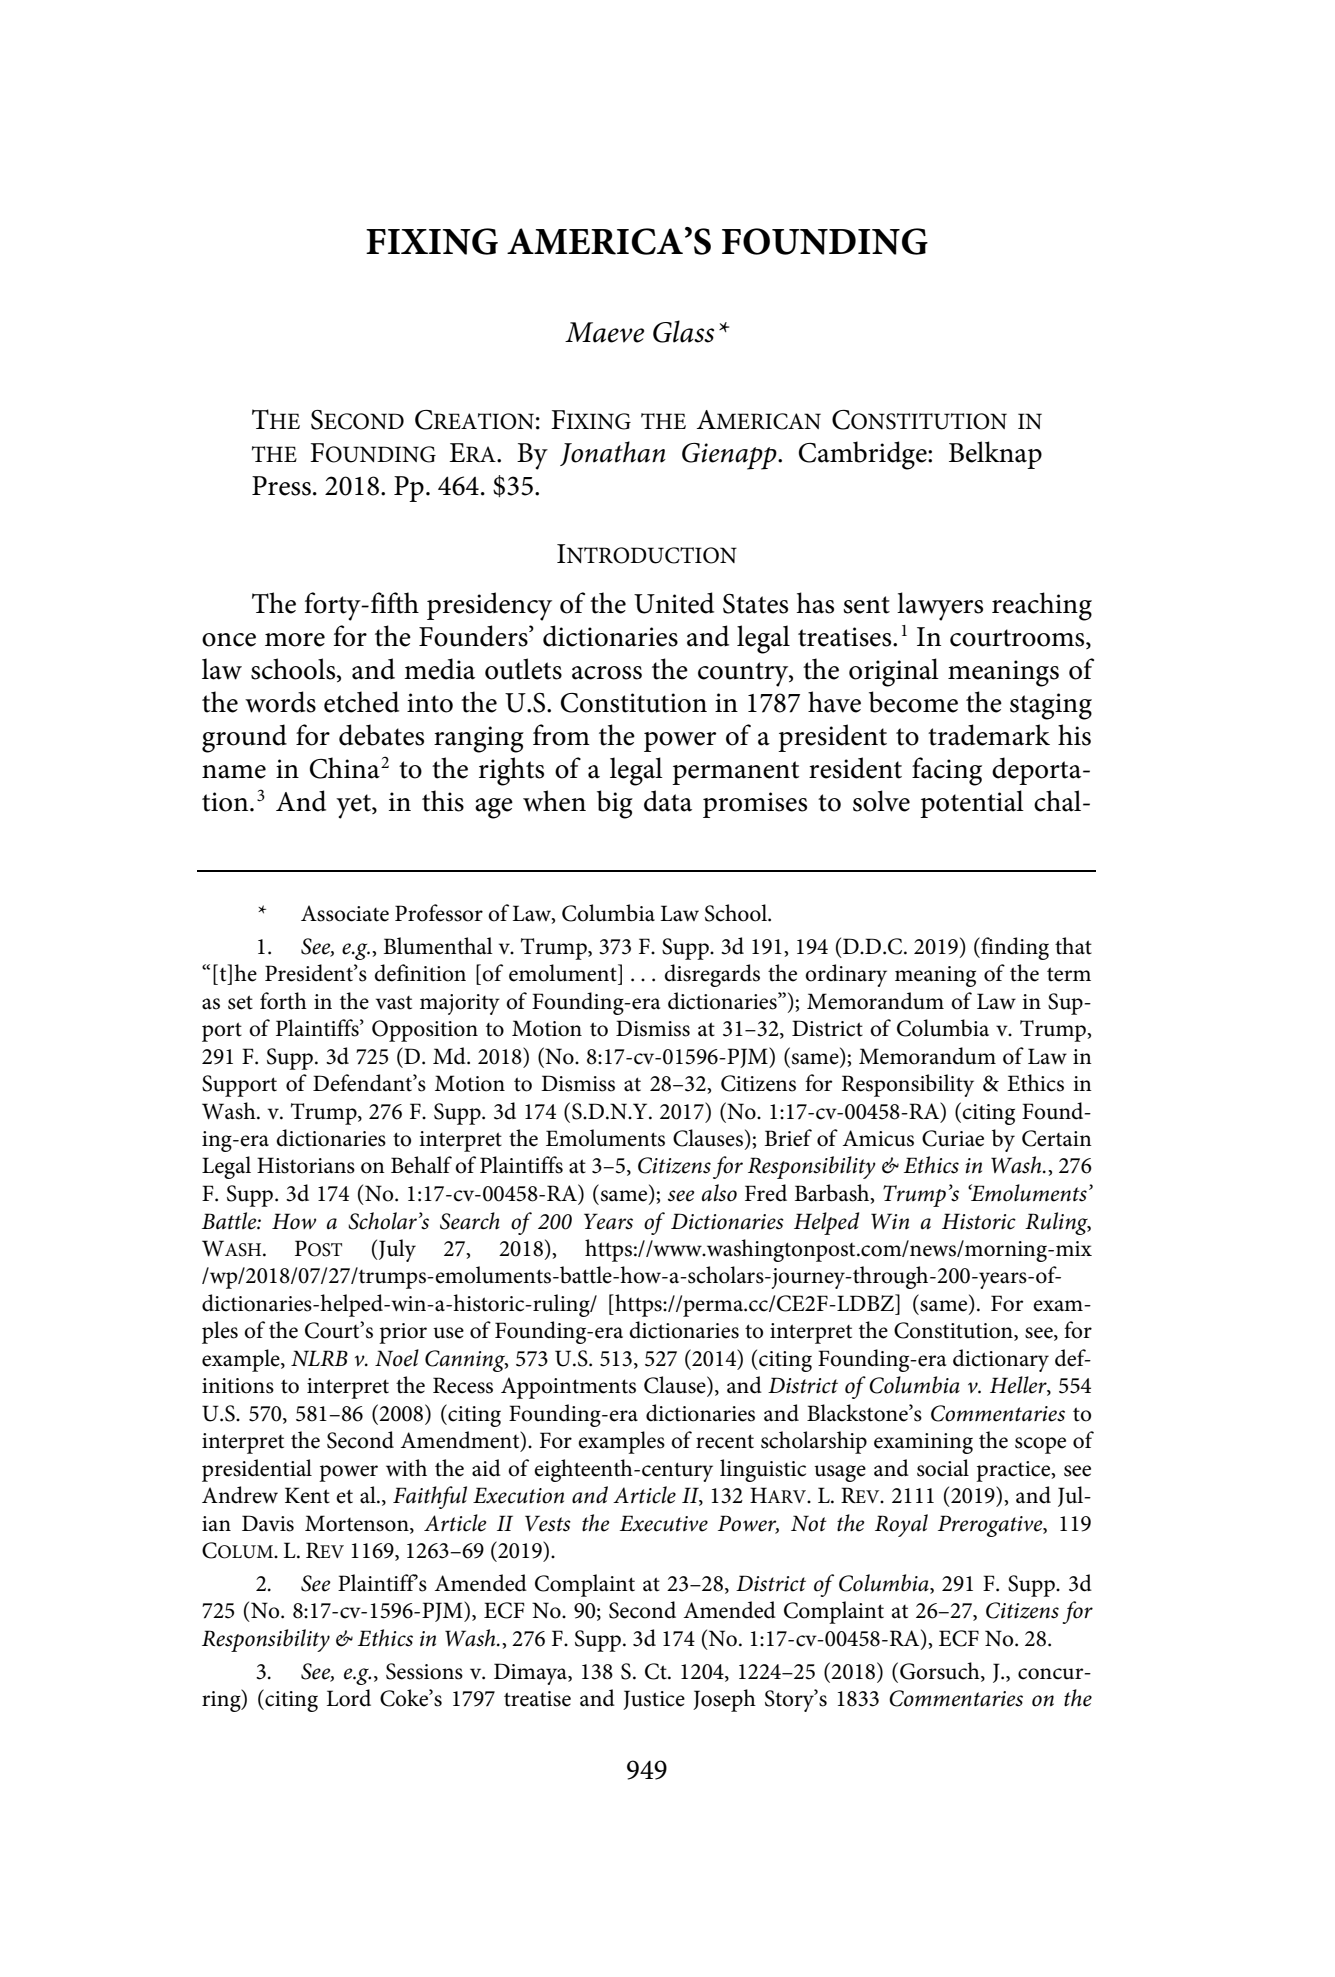  What do you see at coordinates (972, 804) in the screenshot?
I see `potential` at bounding box center [972, 804].
